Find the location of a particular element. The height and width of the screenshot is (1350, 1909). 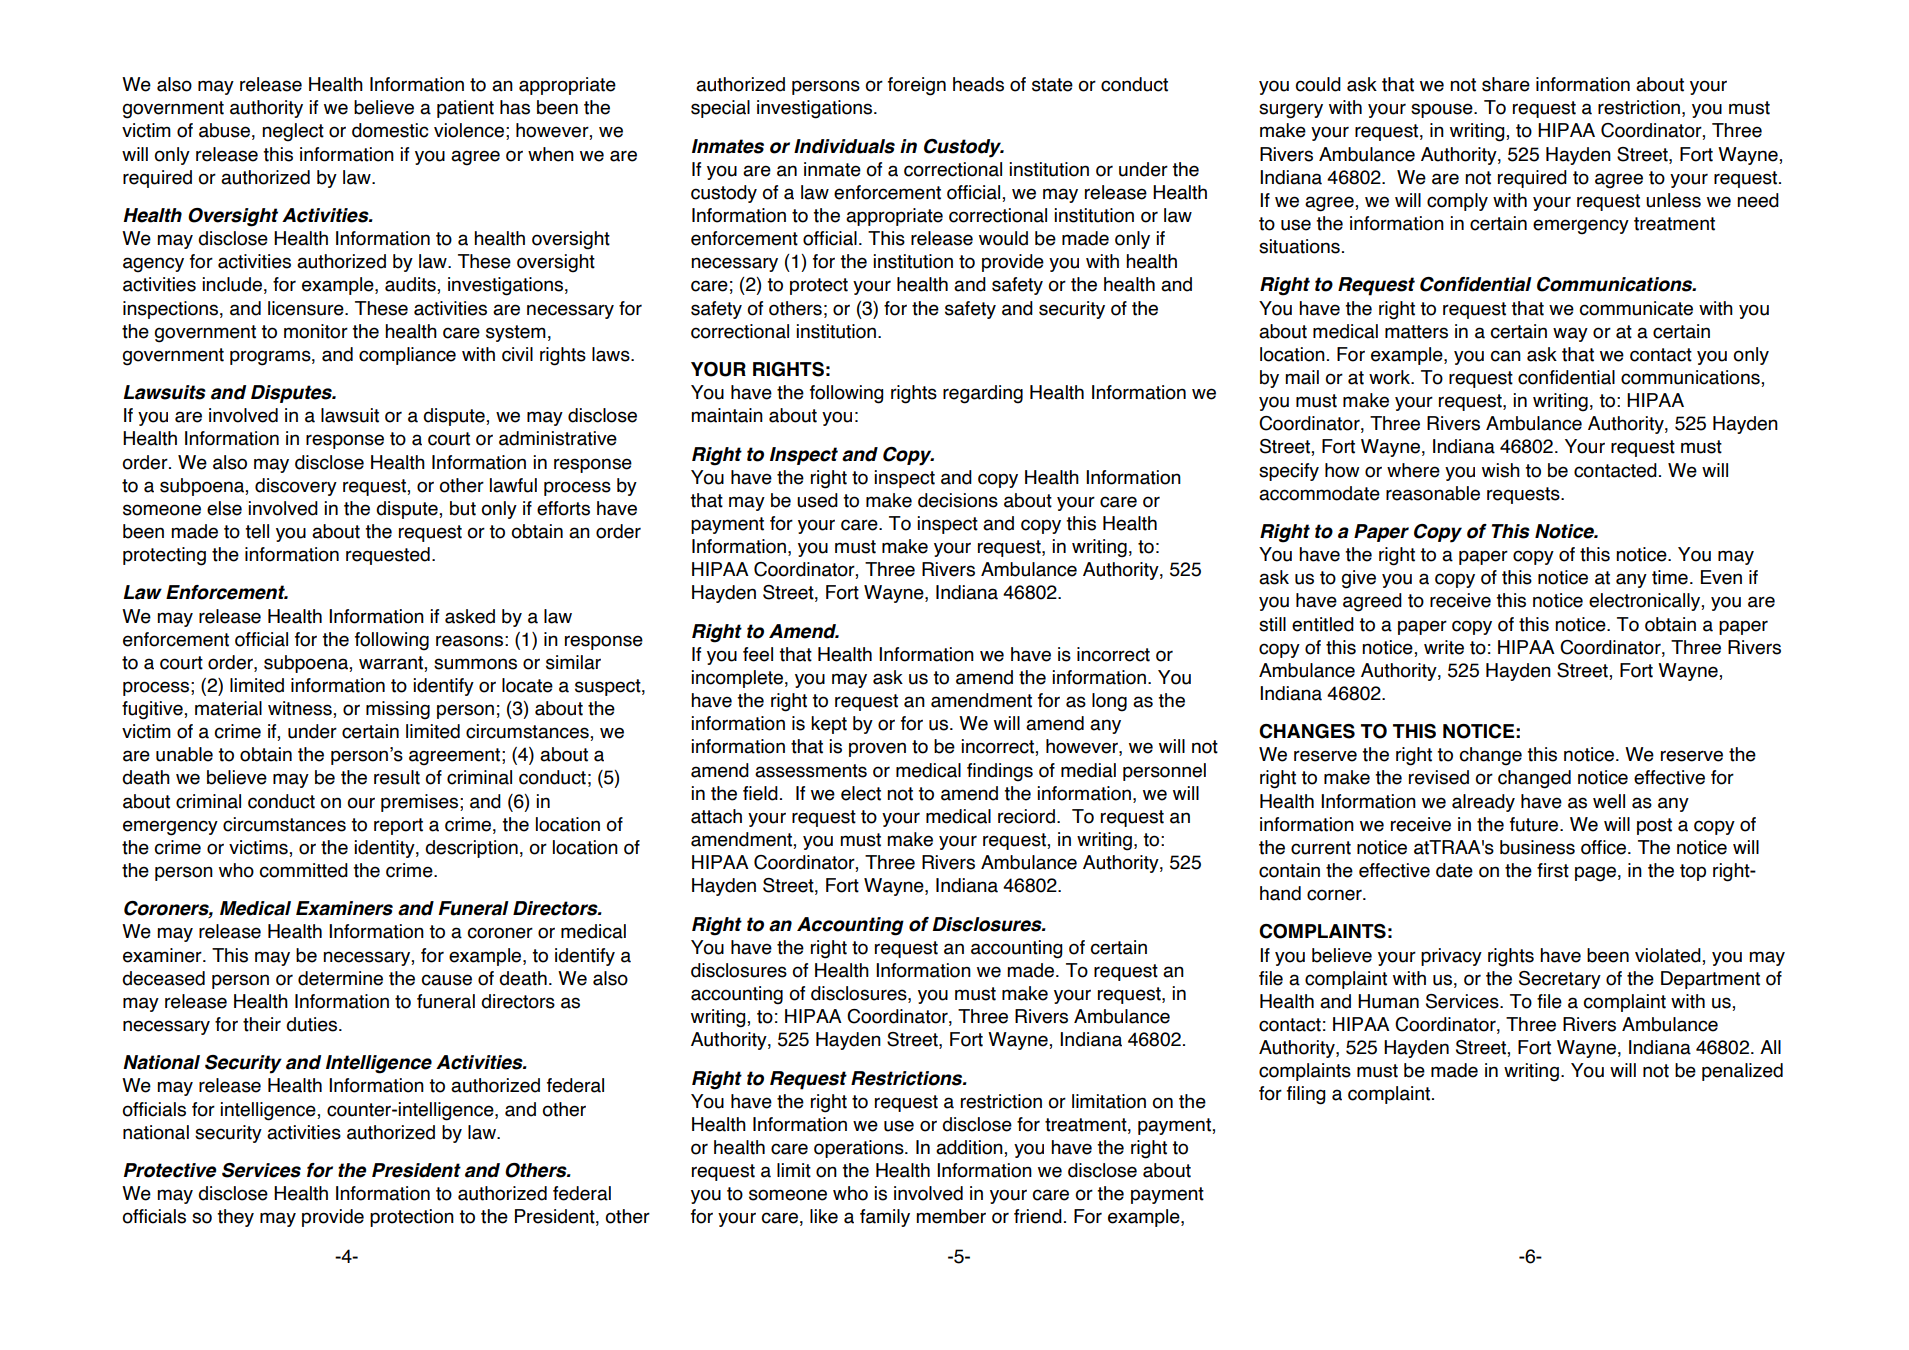

domestic is located at coordinates (390, 130).
